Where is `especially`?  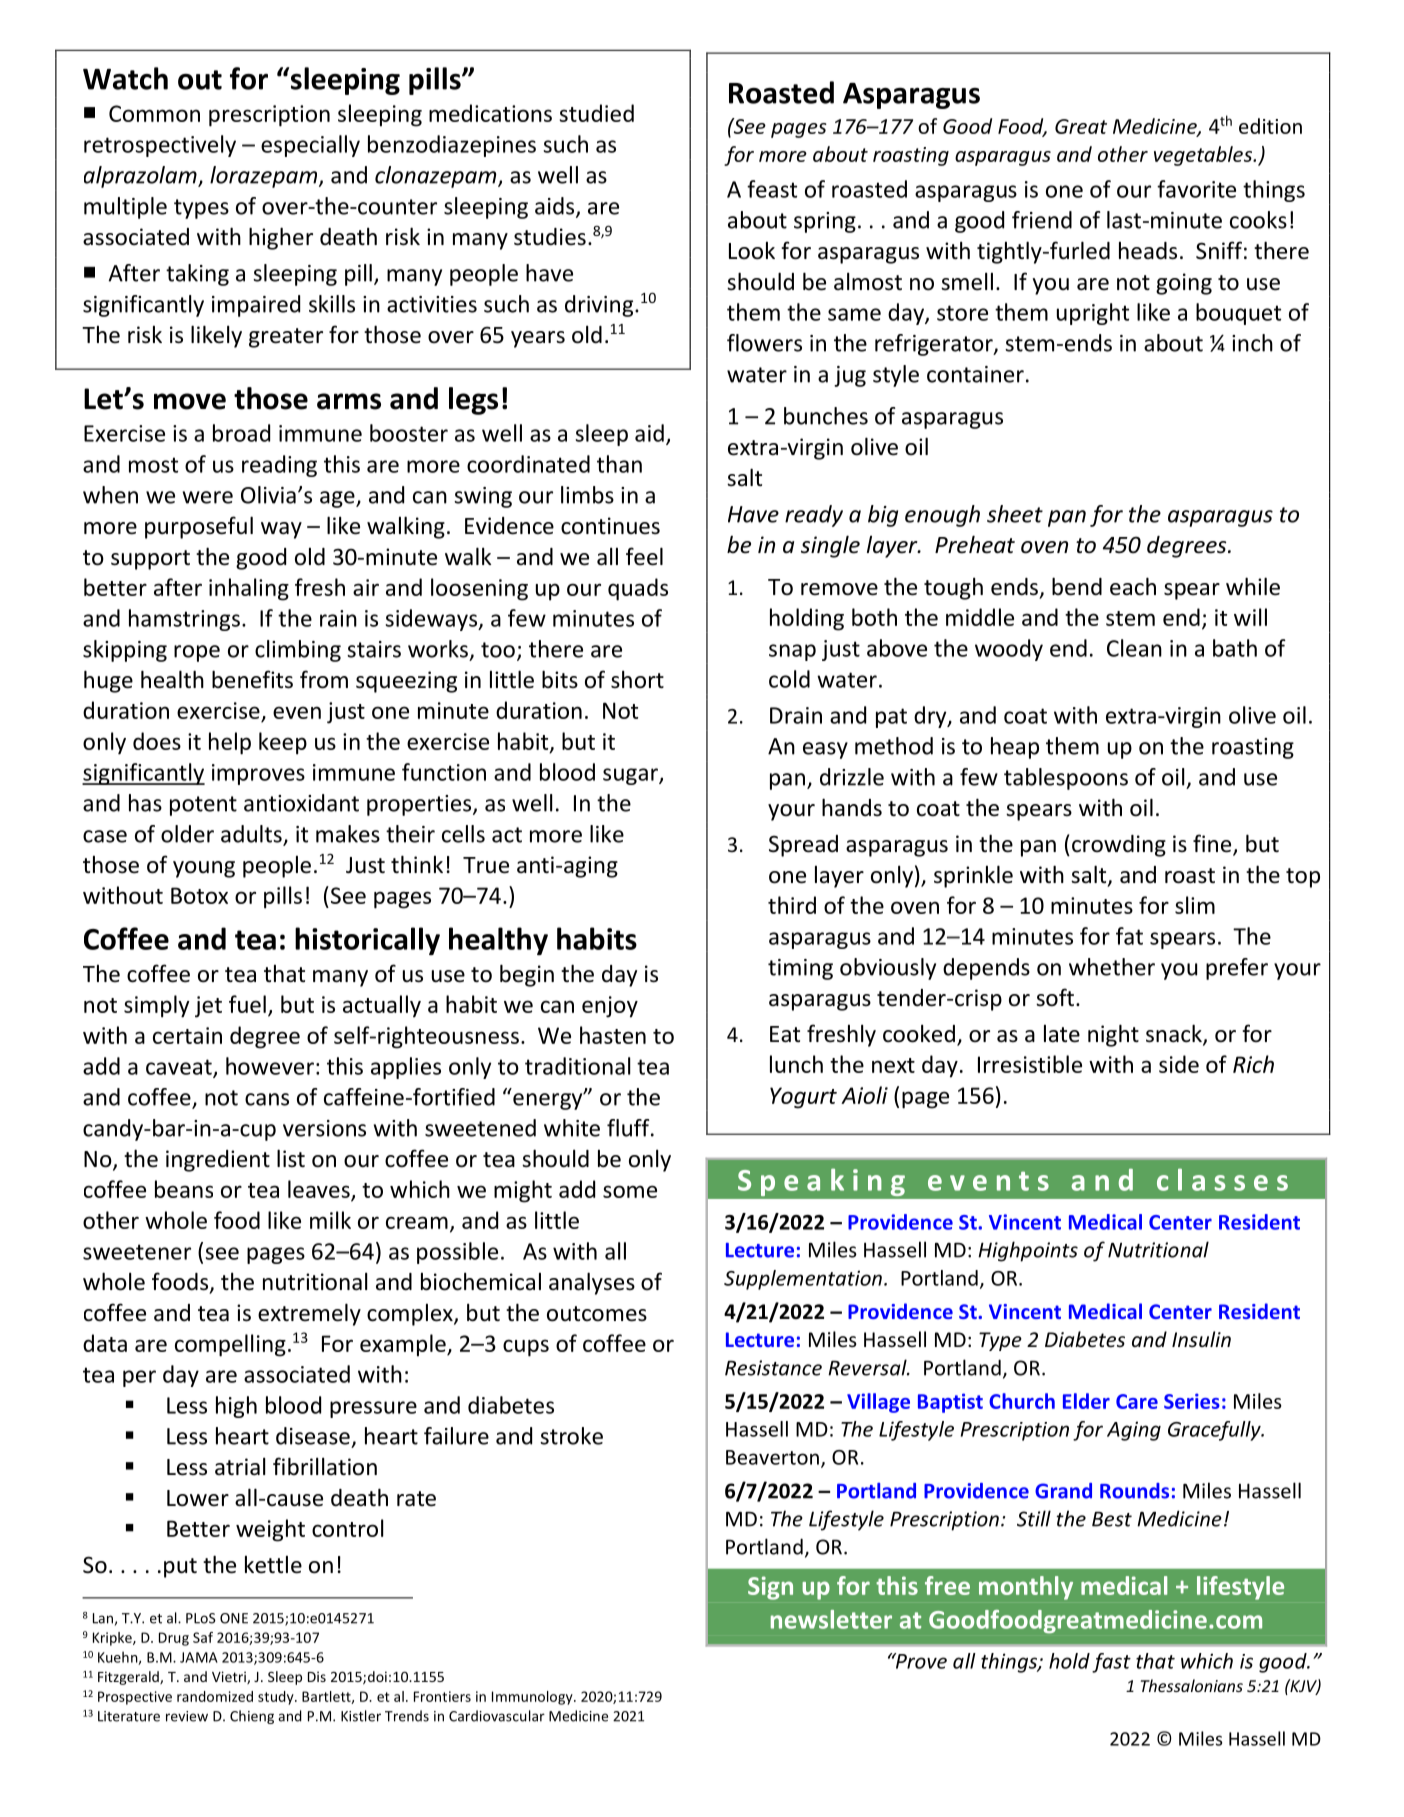 especially is located at coordinates (310, 146).
